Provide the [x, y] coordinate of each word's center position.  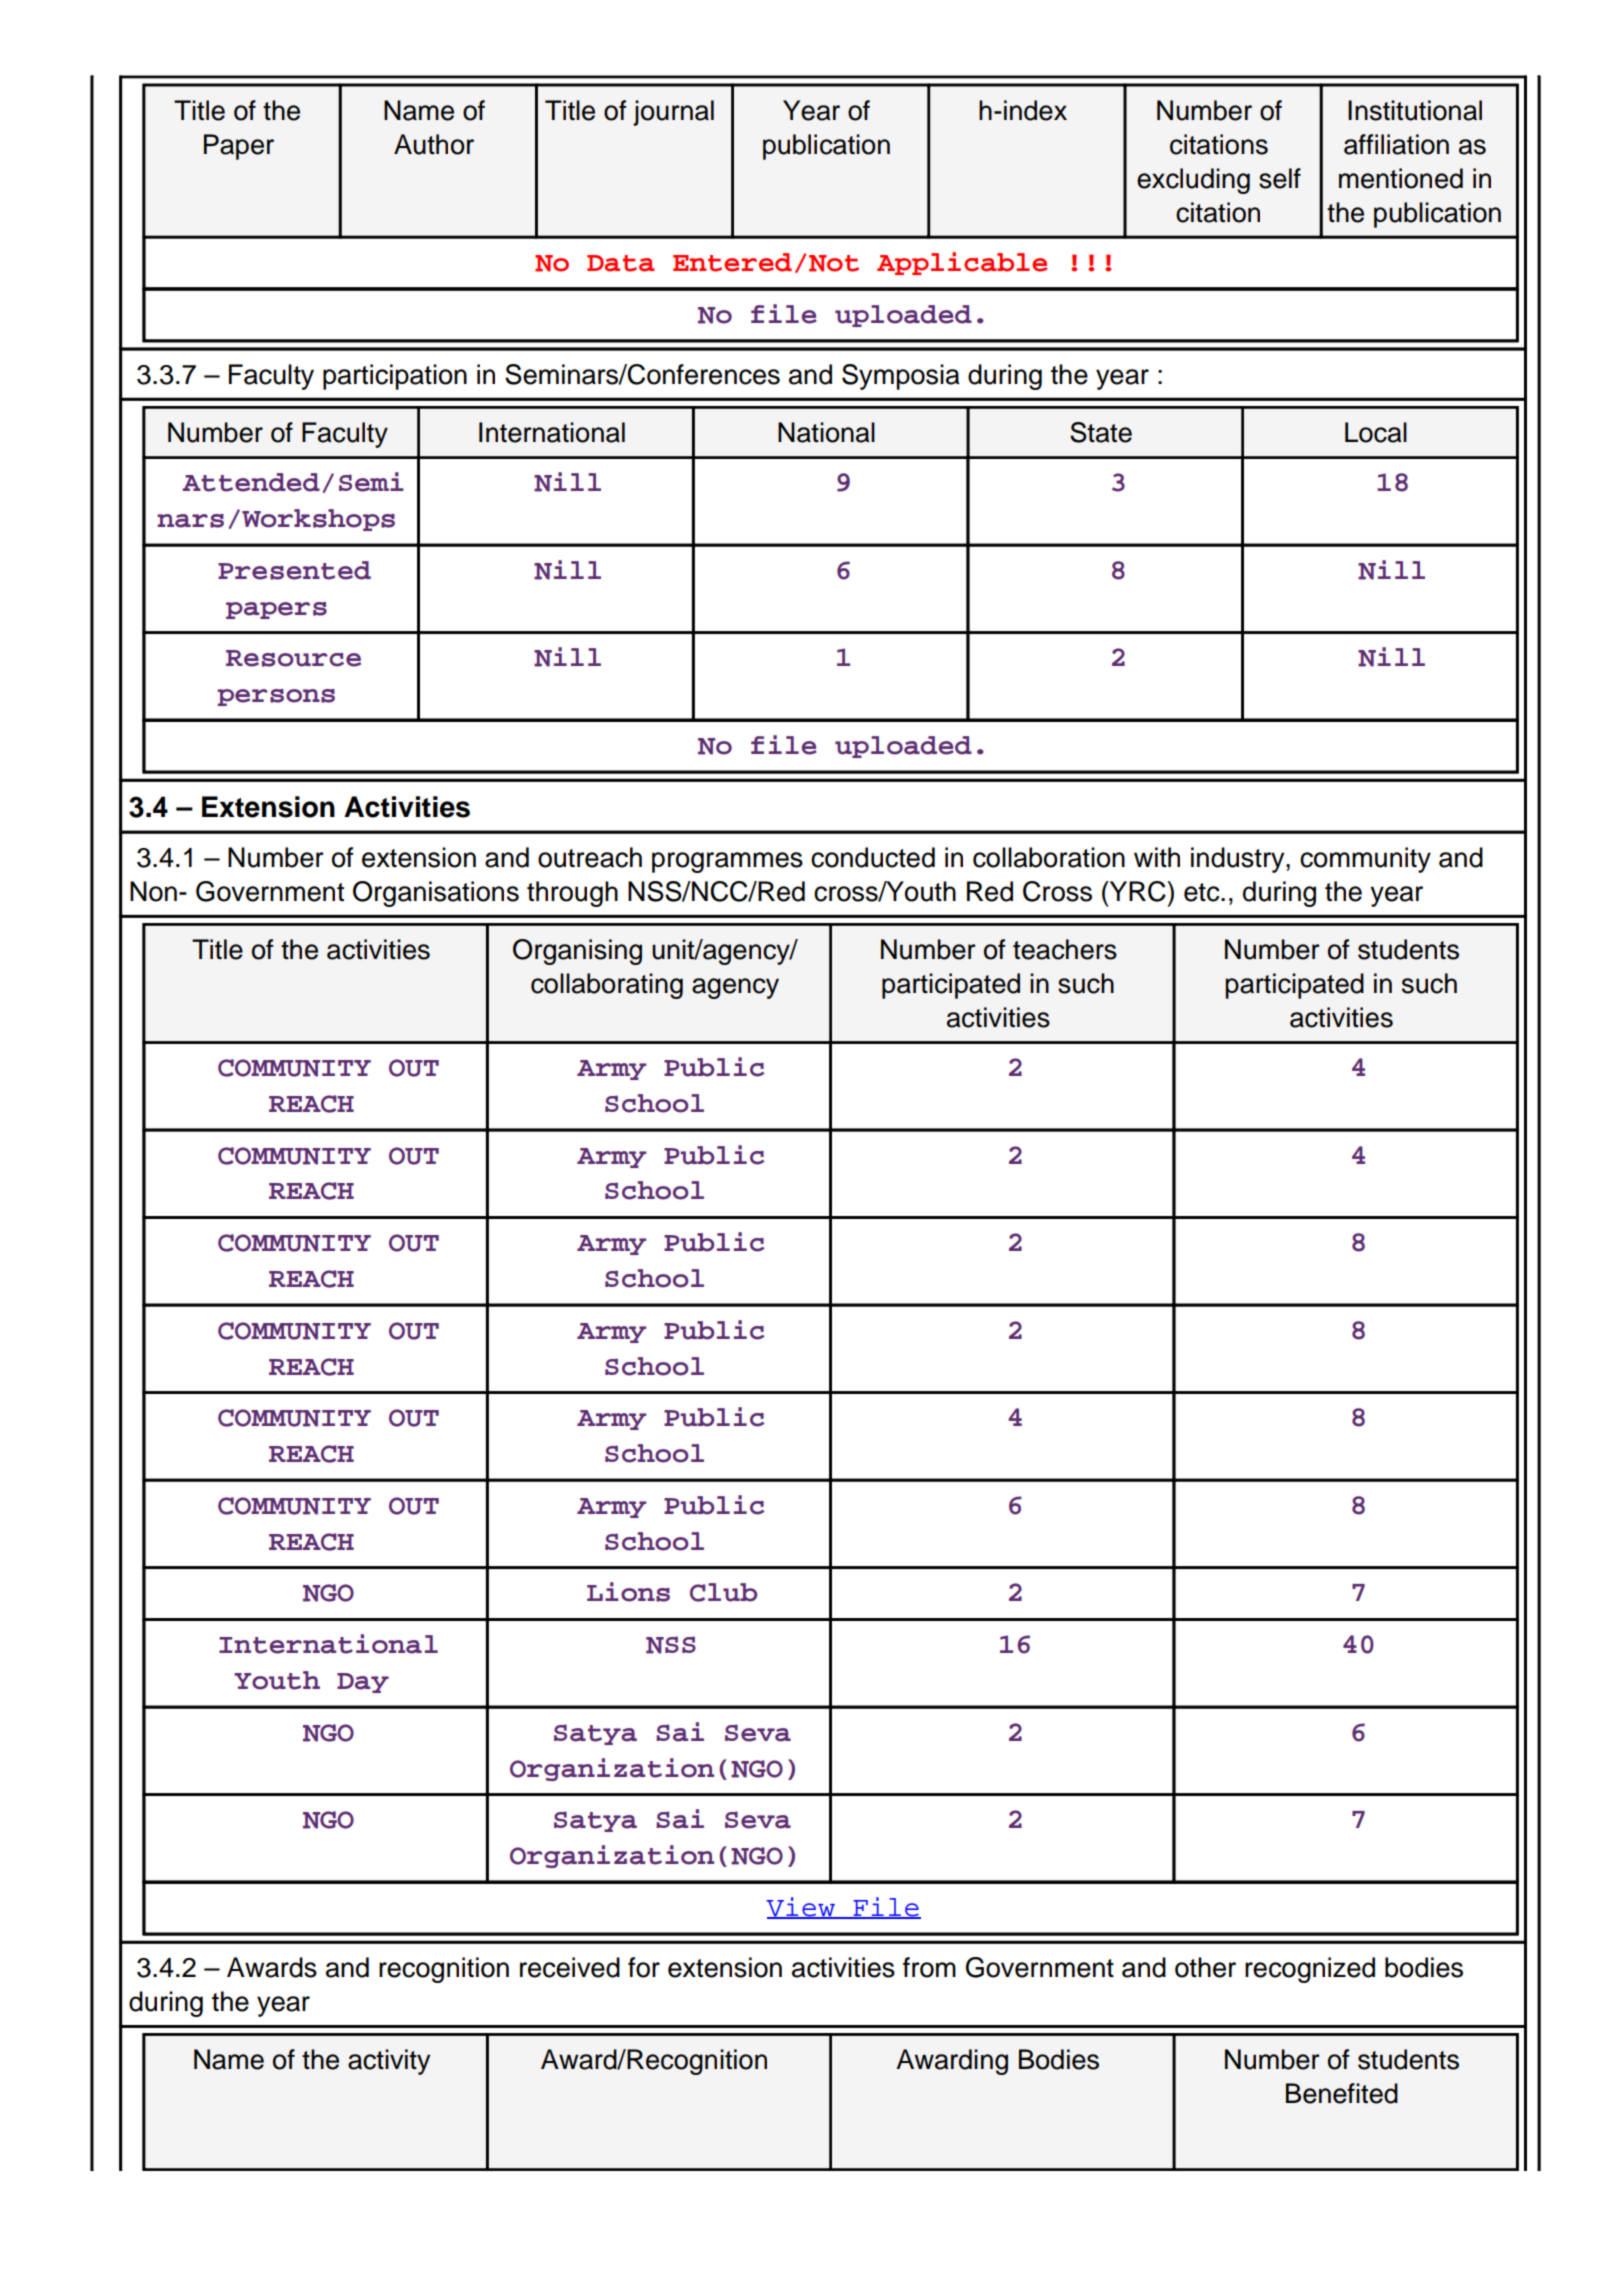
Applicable [962, 263]
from [929, 1967]
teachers [1065, 949]
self [1280, 178]
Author [434, 144]
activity [389, 2062]
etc [1203, 892]
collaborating [607, 986]
